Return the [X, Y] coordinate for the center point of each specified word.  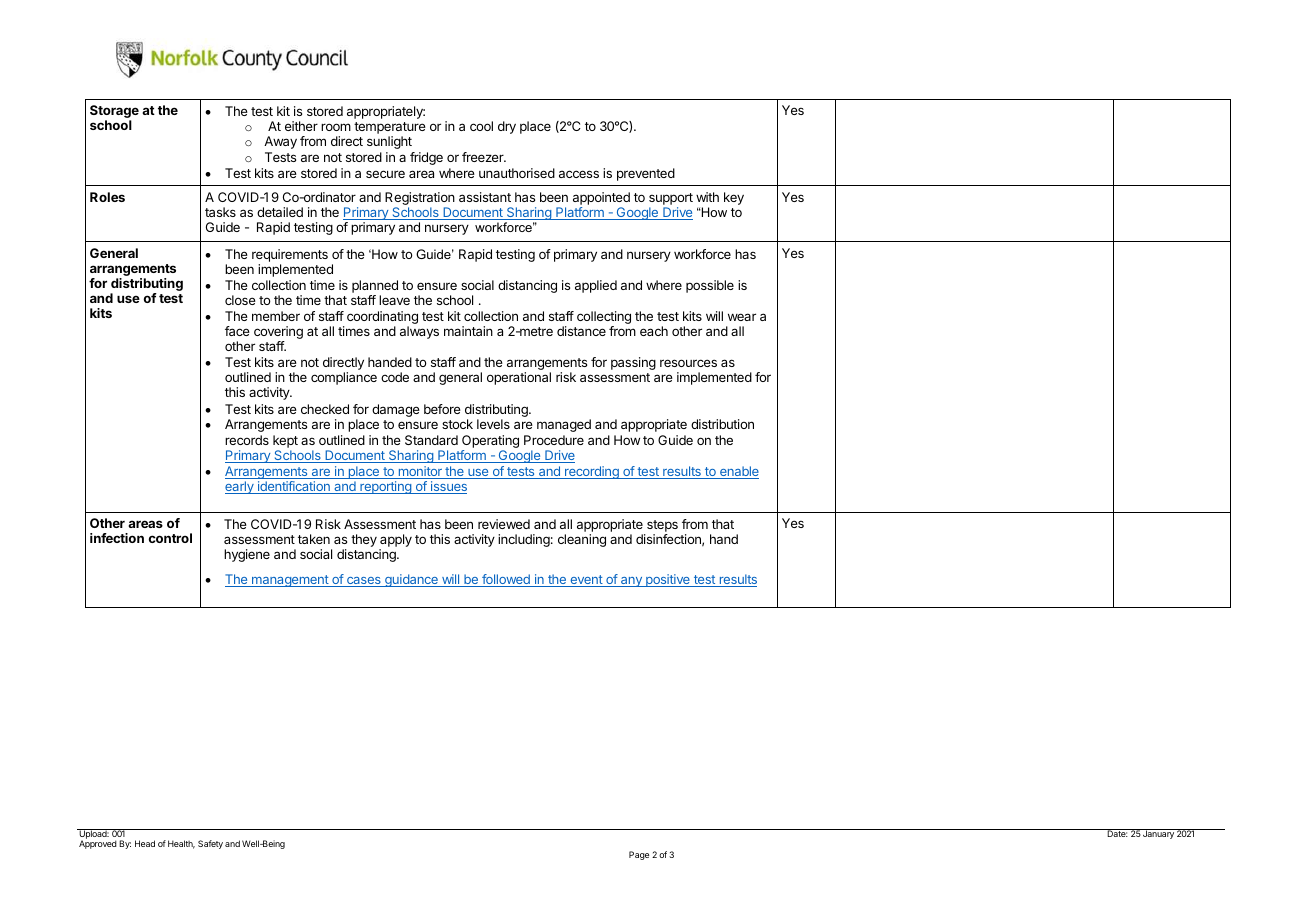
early [240, 487]
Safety [210, 844]
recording [592, 472]
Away [280, 142]
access [579, 174]
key [734, 198]
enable [738, 472]
